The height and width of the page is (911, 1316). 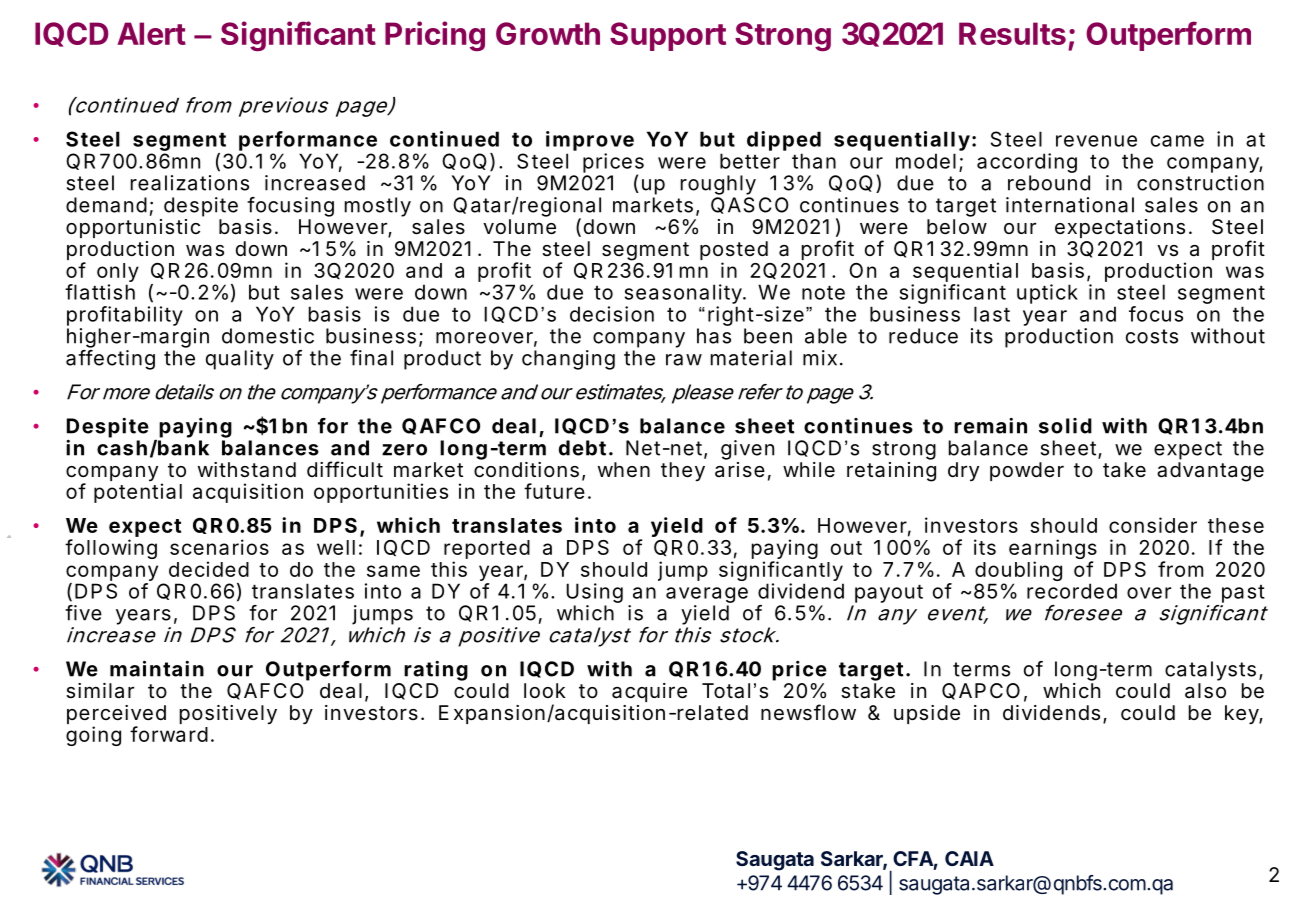 I want to click on CAIA, so click(x=969, y=858).
